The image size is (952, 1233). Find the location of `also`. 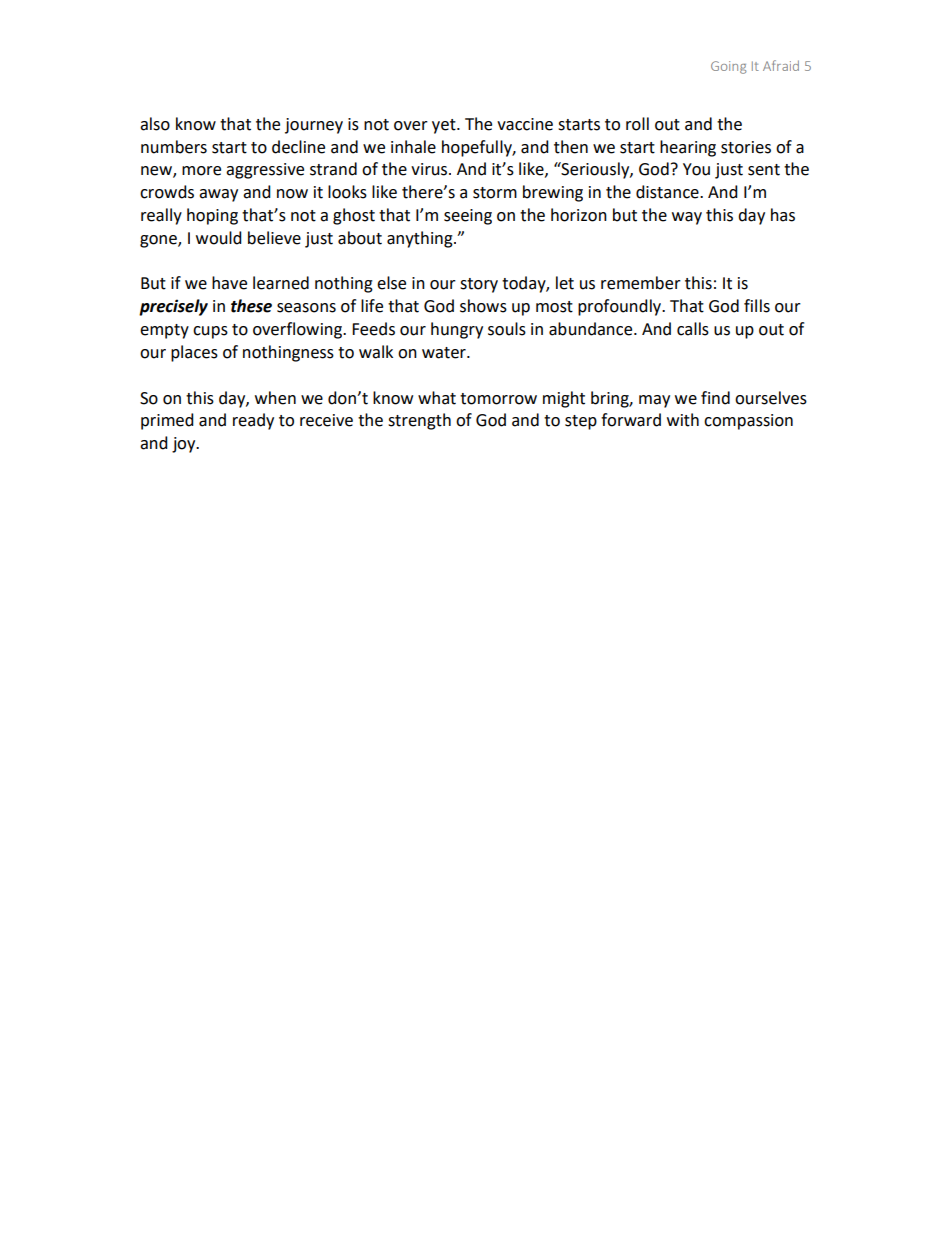

also is located at coordinates (155, 124).
